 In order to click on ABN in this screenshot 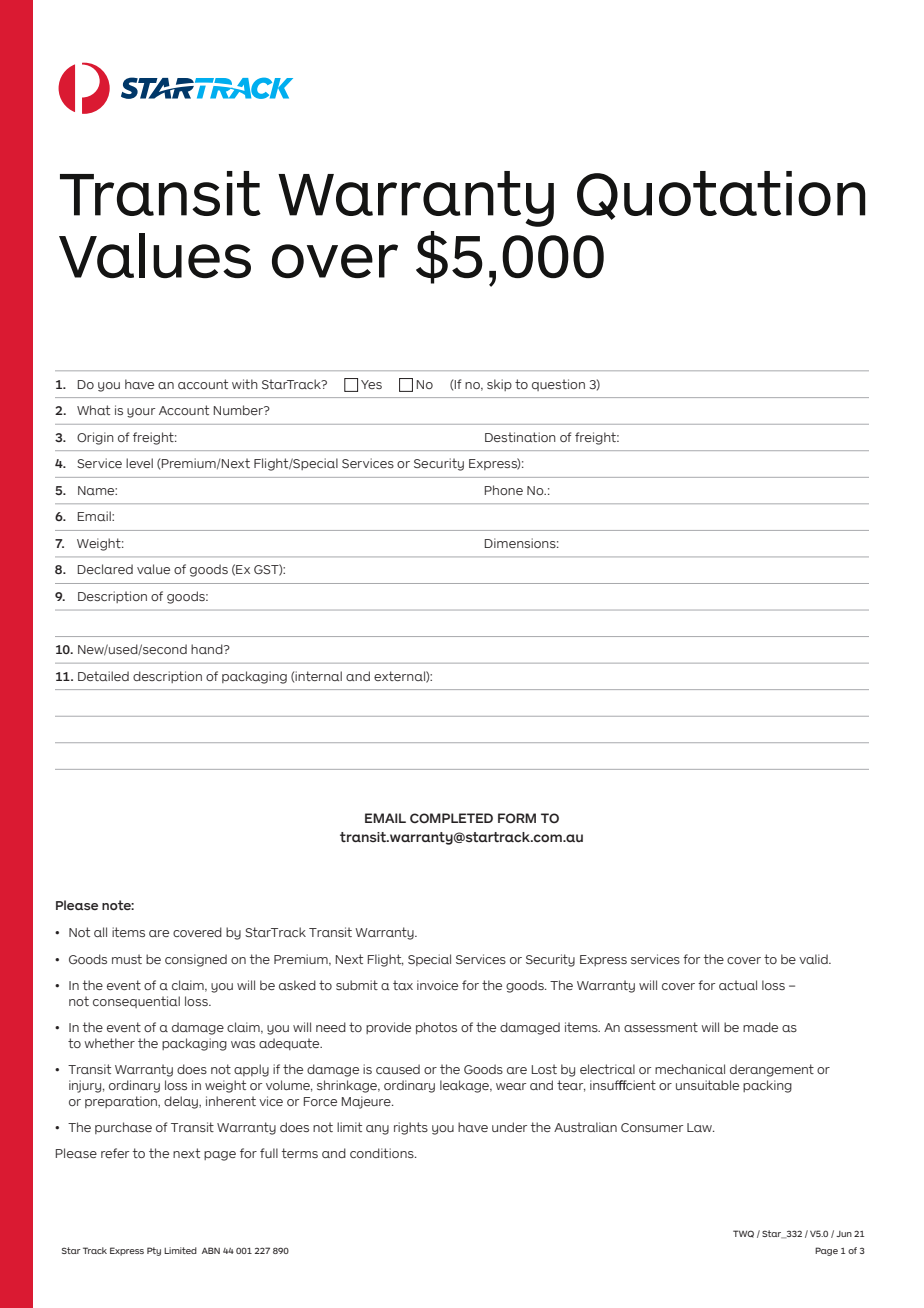, I will do `click(211, 1250)`.
